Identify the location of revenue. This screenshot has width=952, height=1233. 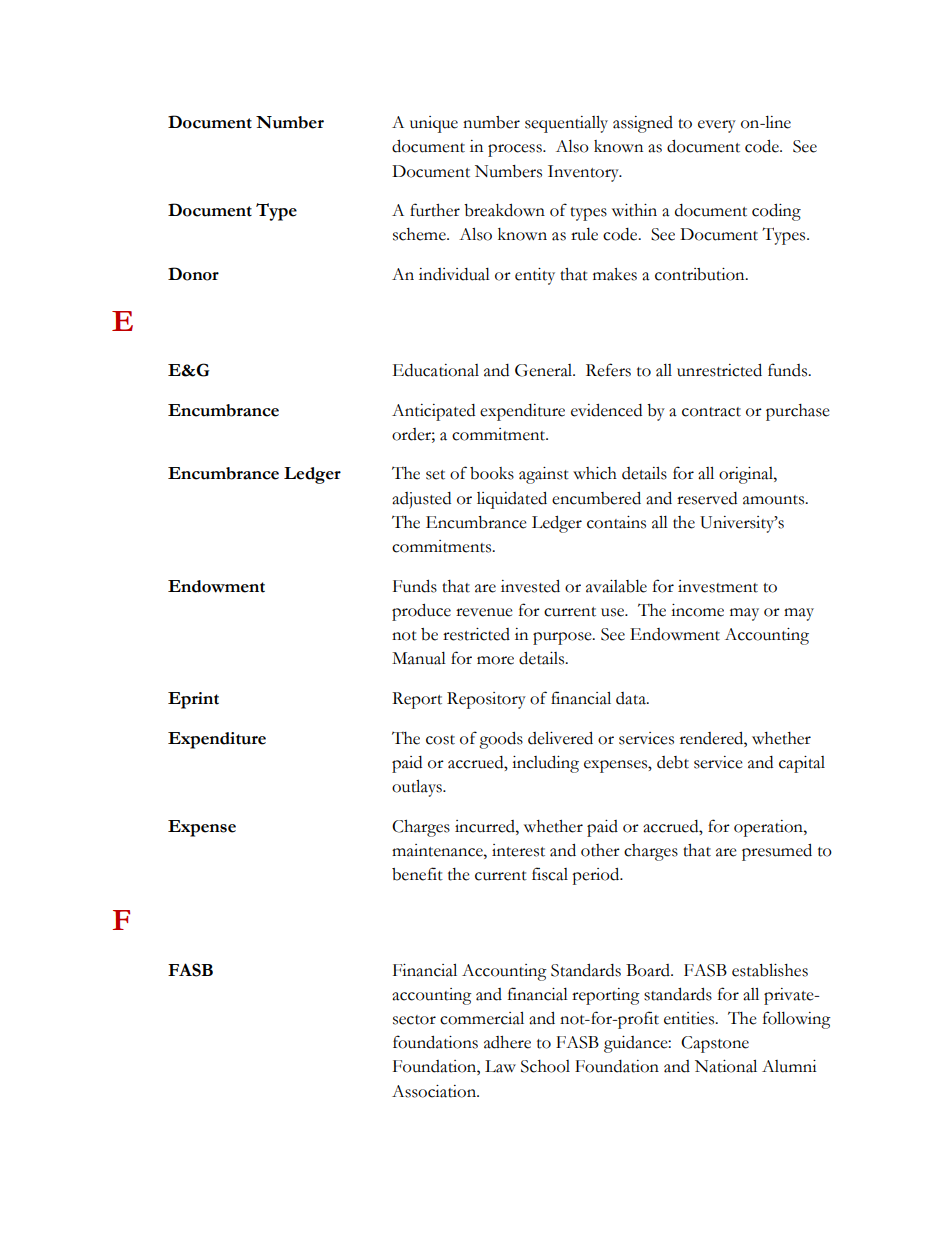
(484, 612).
